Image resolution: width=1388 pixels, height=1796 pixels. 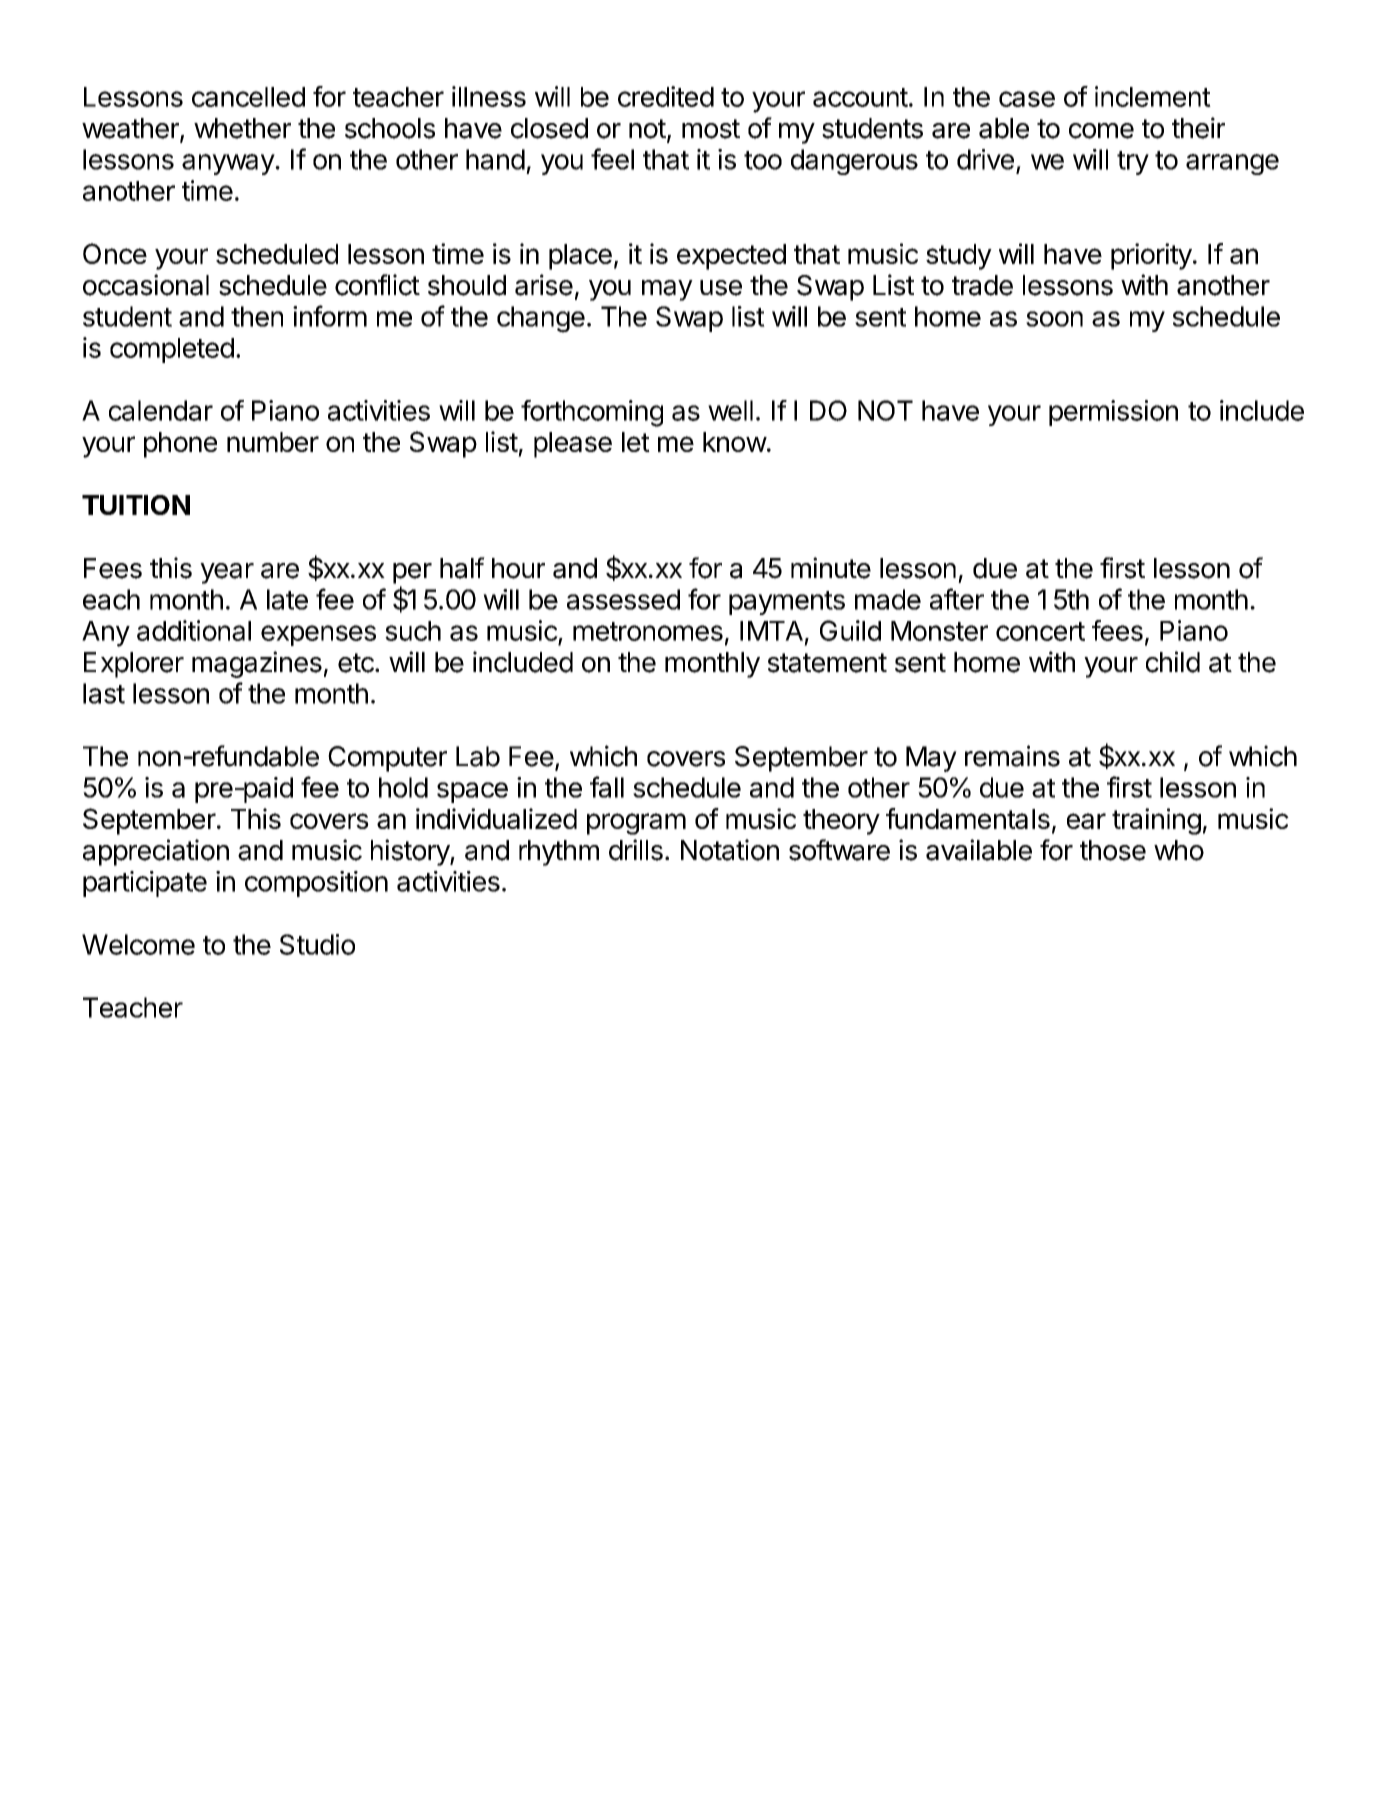 I want to click on assessed, so click(x=623, y=599).
